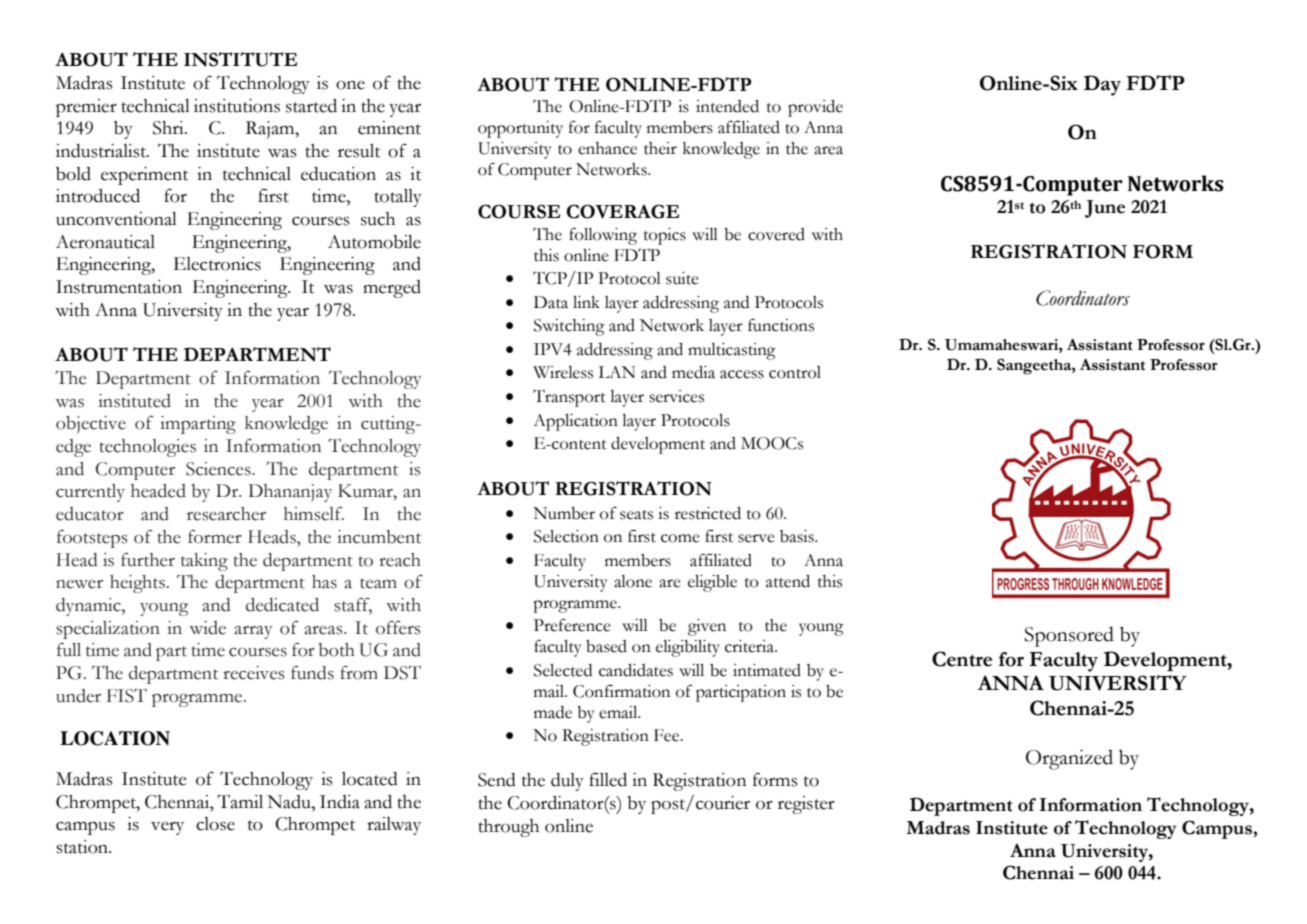  Describe the element at coordinates (569, 327) in the page. I see `Switching` at that location.
